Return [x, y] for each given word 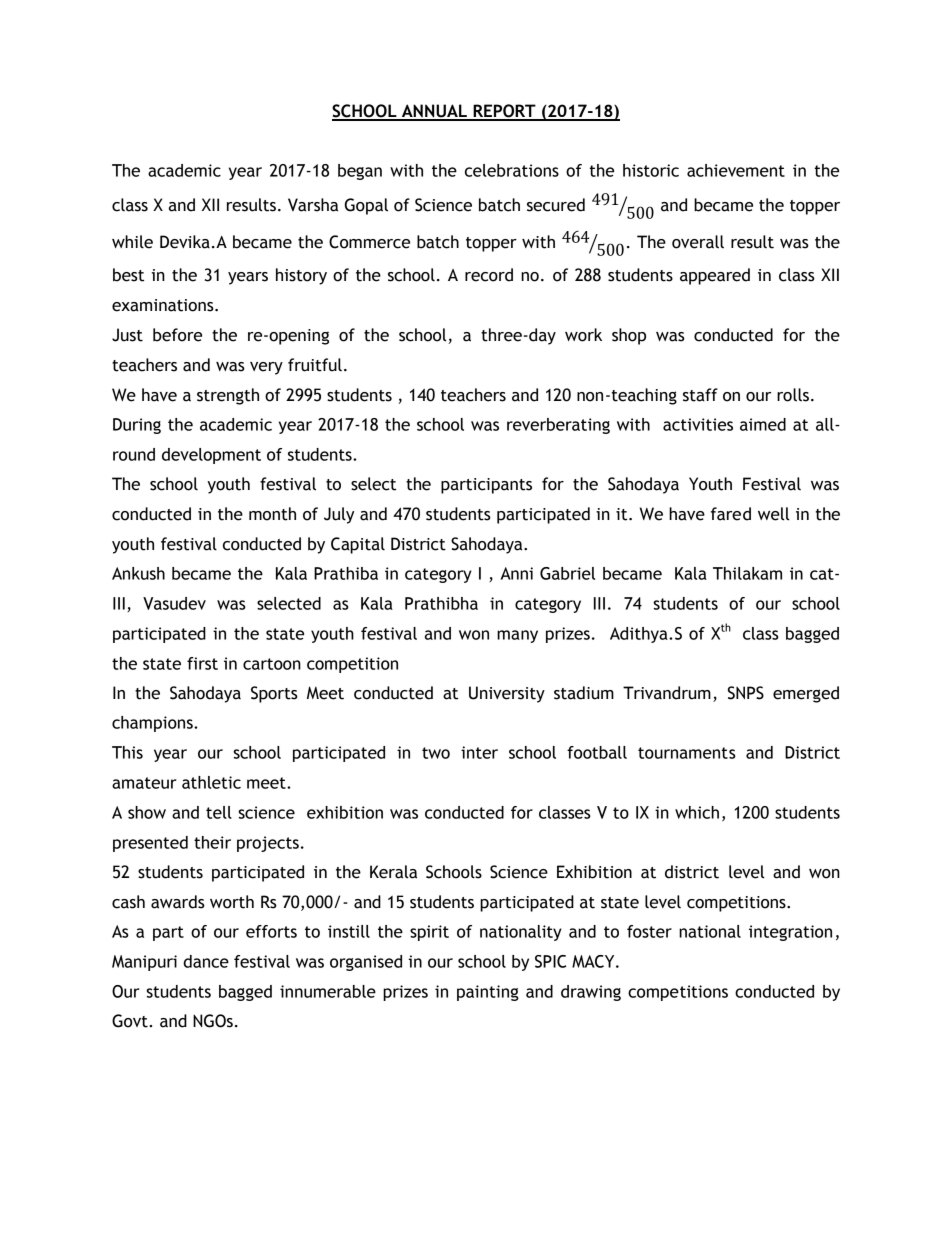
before [177, 335]
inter [479, 752]
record [489, 275]
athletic [211, 782]
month [272, 514]
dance [206, 961]
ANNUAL [434, 112]
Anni [516, 573]
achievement [736, 170]
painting [488, 993]
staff [700, 395]
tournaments [687, 753]
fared [731, 514]
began [360, 172]
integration [790, 933]
